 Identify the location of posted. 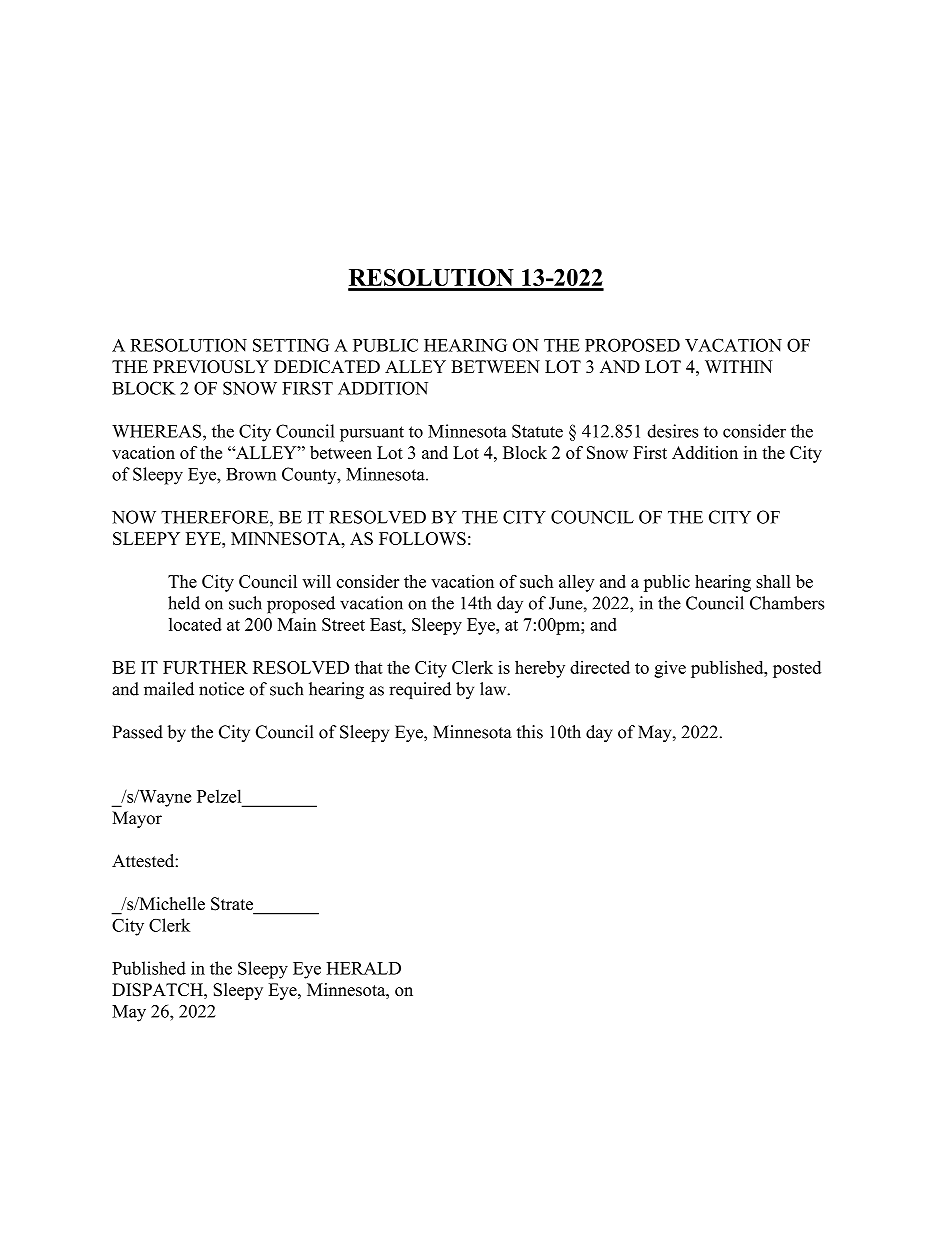
(797, 669).
